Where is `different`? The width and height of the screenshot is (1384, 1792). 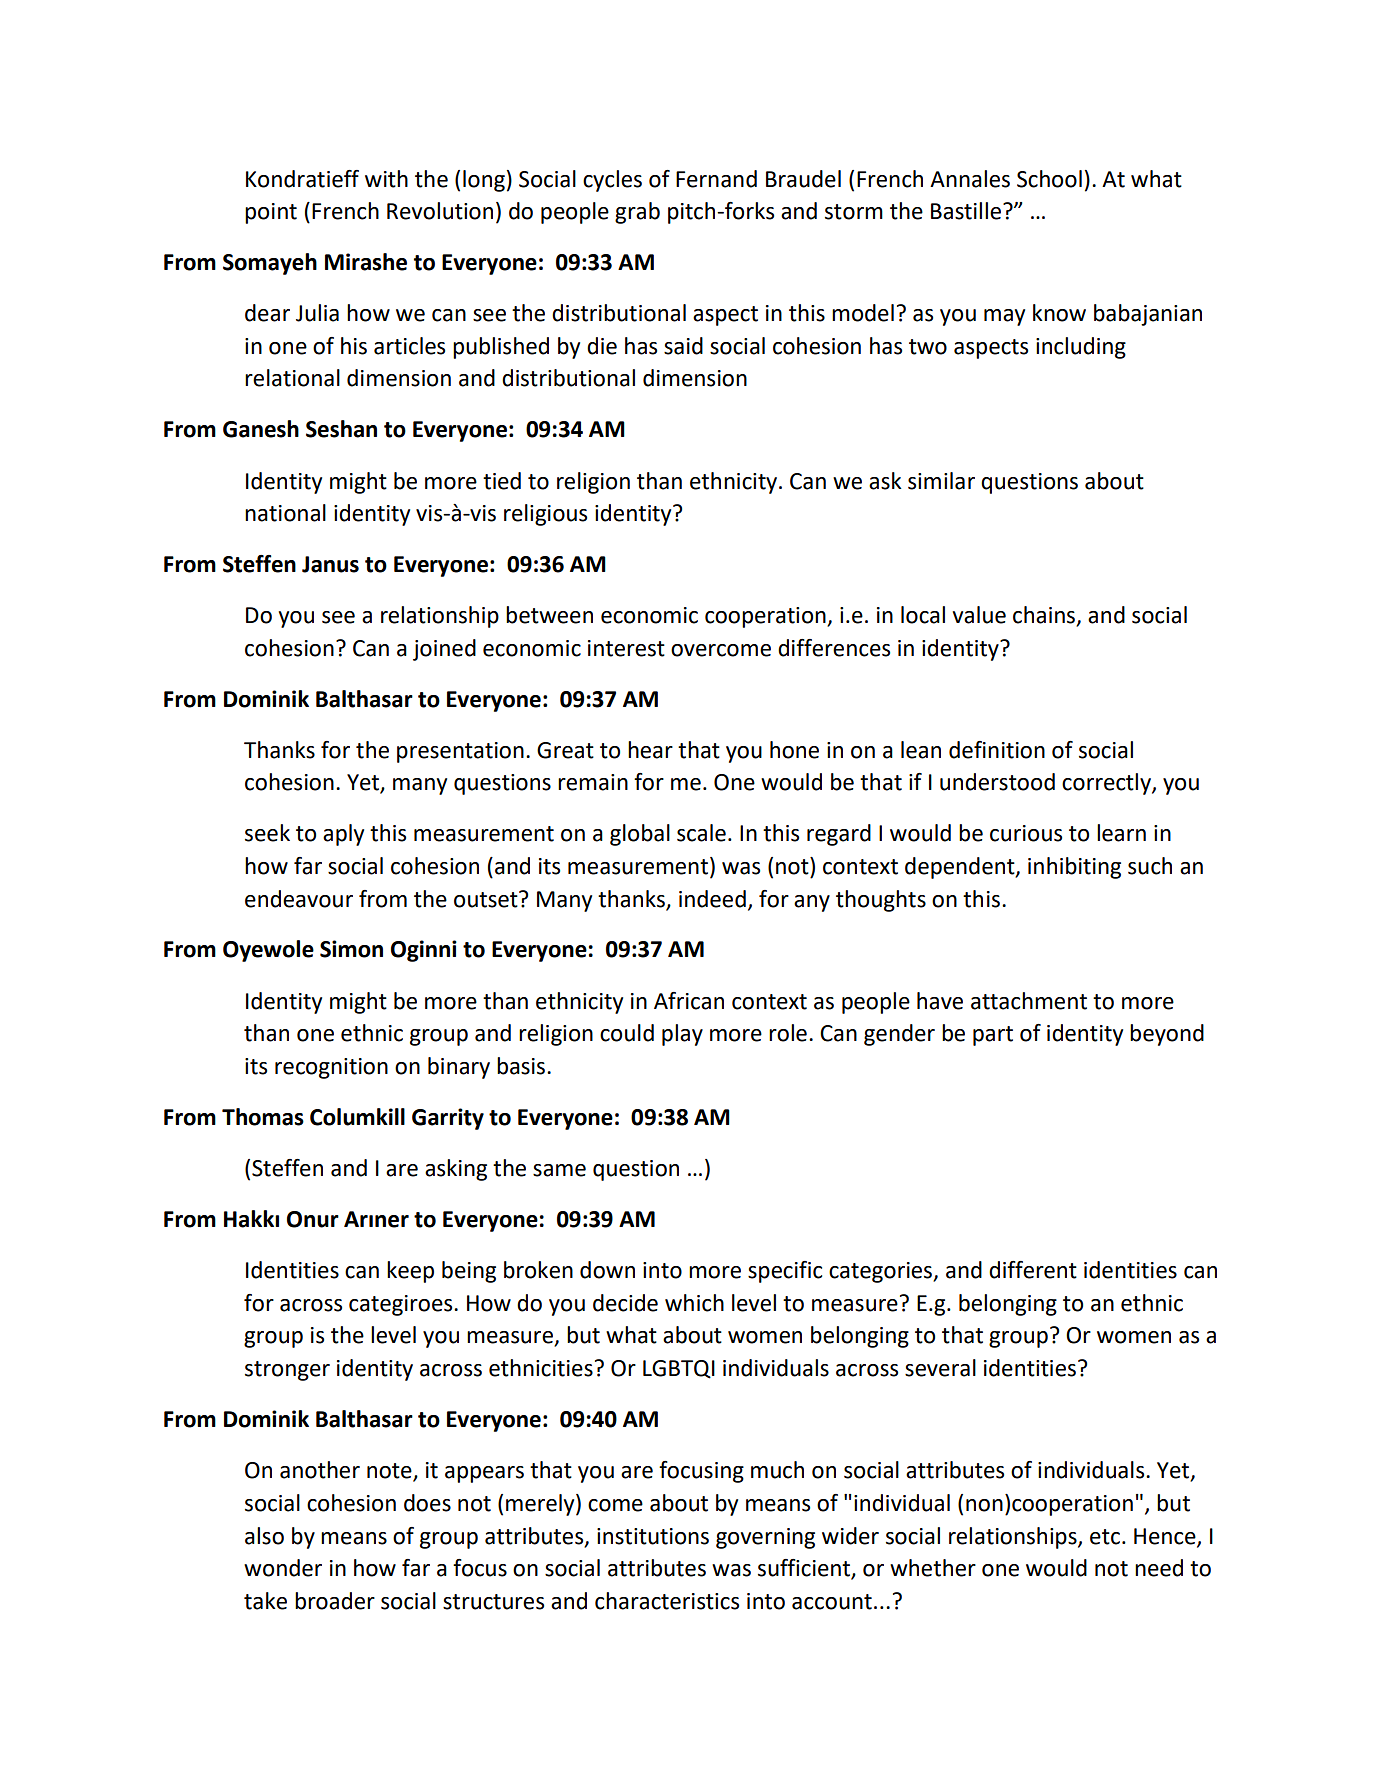
different is located at coordinates (1033, 1270).
